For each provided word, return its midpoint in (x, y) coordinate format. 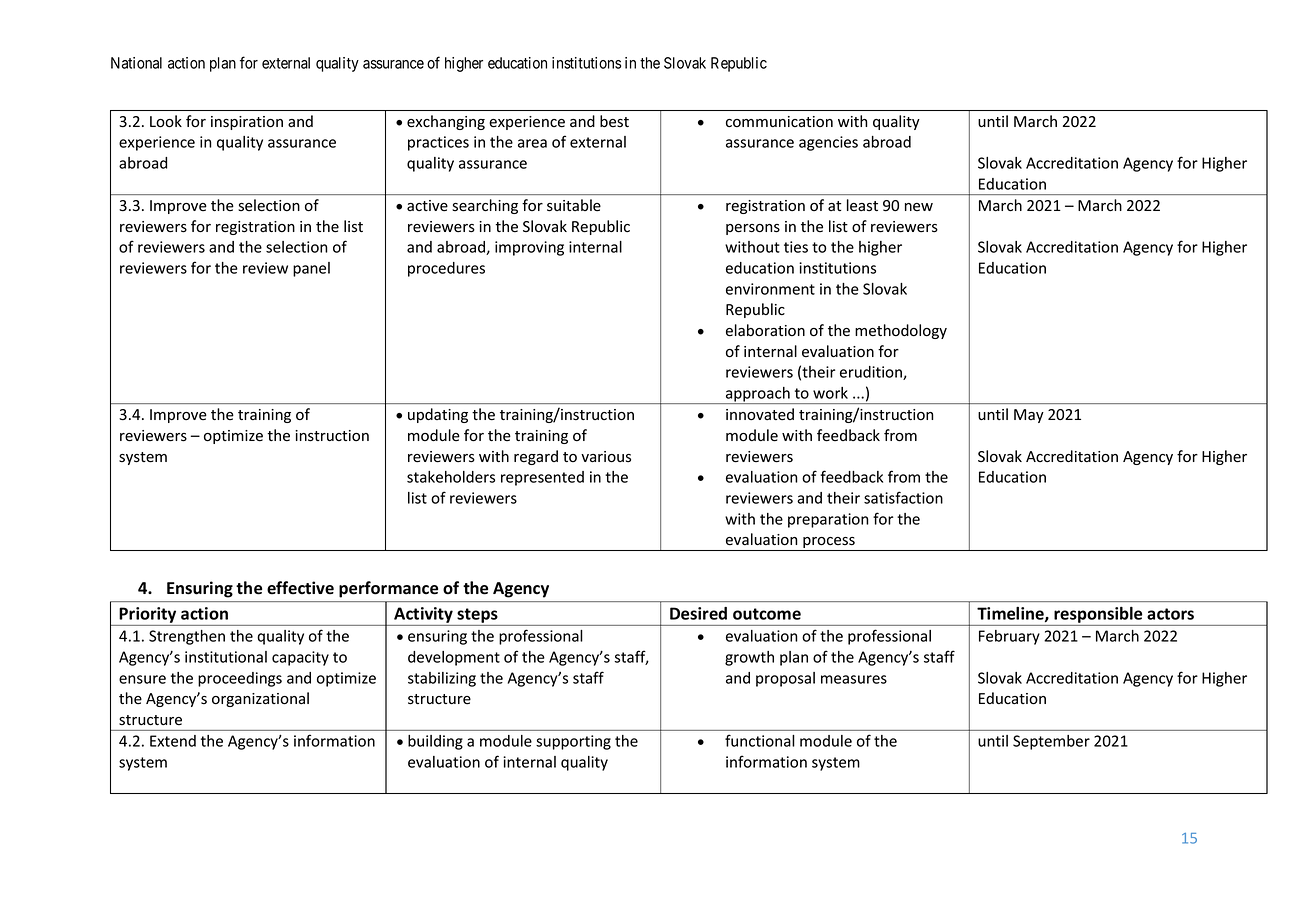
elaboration (765, 330)
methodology (901, 331)
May (1029, 416)
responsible (1098, 616)
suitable (574, 205)
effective (300, 588)
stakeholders (451, 477)
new (919, 207)
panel (311, 269)
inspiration (247, 123)
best (614, 121)
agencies (828, 143)
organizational (260, 699)
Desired (698, 613)
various (606, 457)
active (427, 206)
